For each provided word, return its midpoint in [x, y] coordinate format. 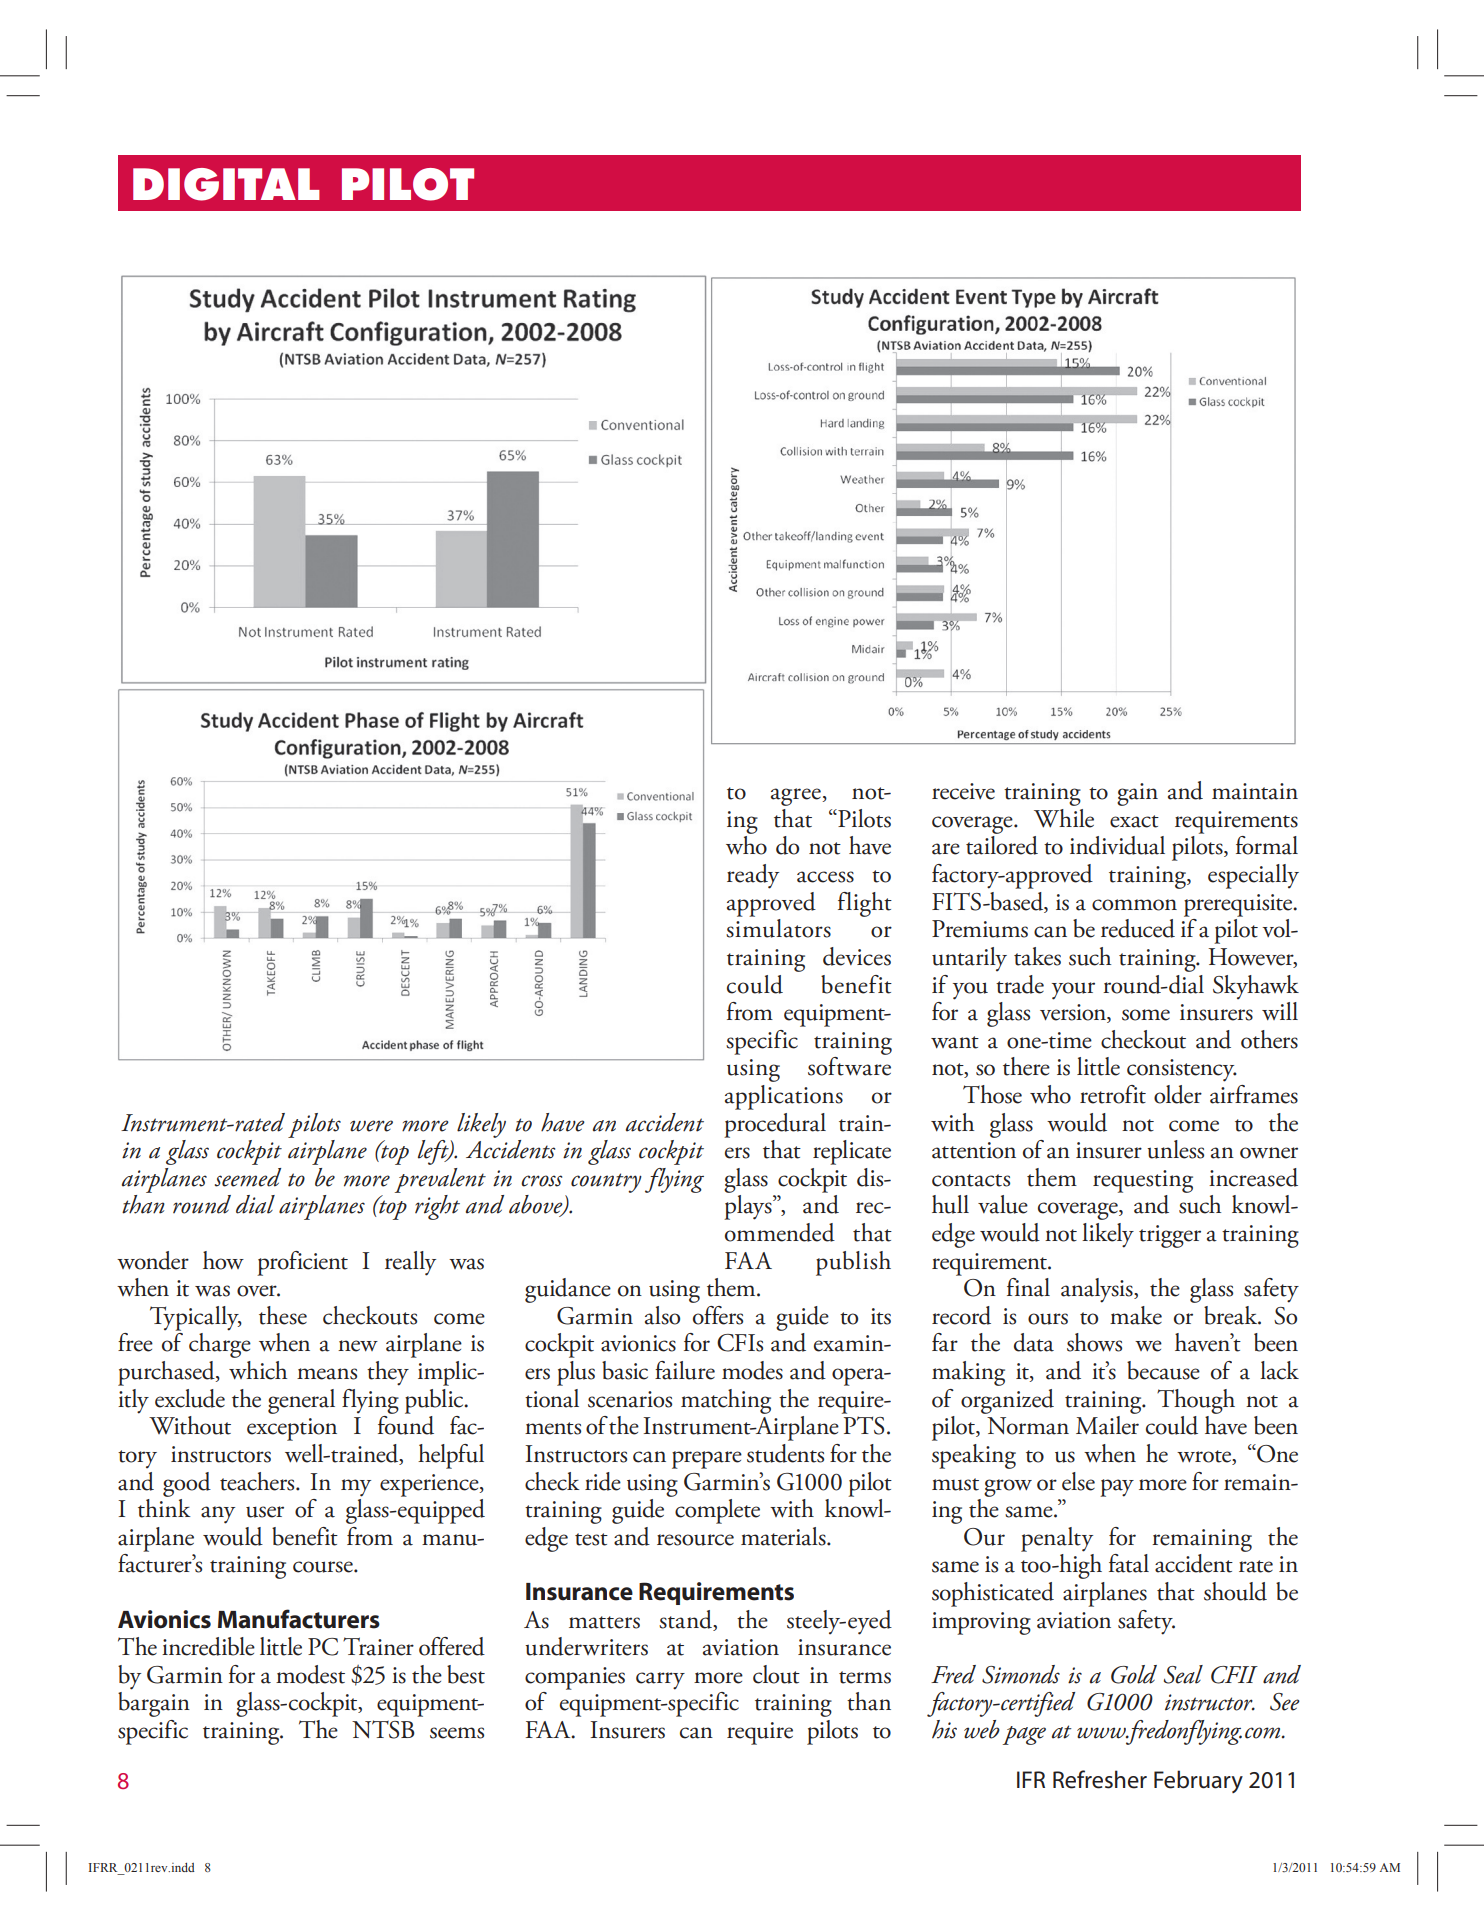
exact [1134, 821]
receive [963, 791]
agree [796, 797]
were [371, 1126]
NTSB [383, 1729]
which [258, 1370]
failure [685, 1370]
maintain [1255, 791]
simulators [778, 928]
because [1163, 1370]
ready [753, 876]
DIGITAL [226, 184]
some [1146, 1015]
